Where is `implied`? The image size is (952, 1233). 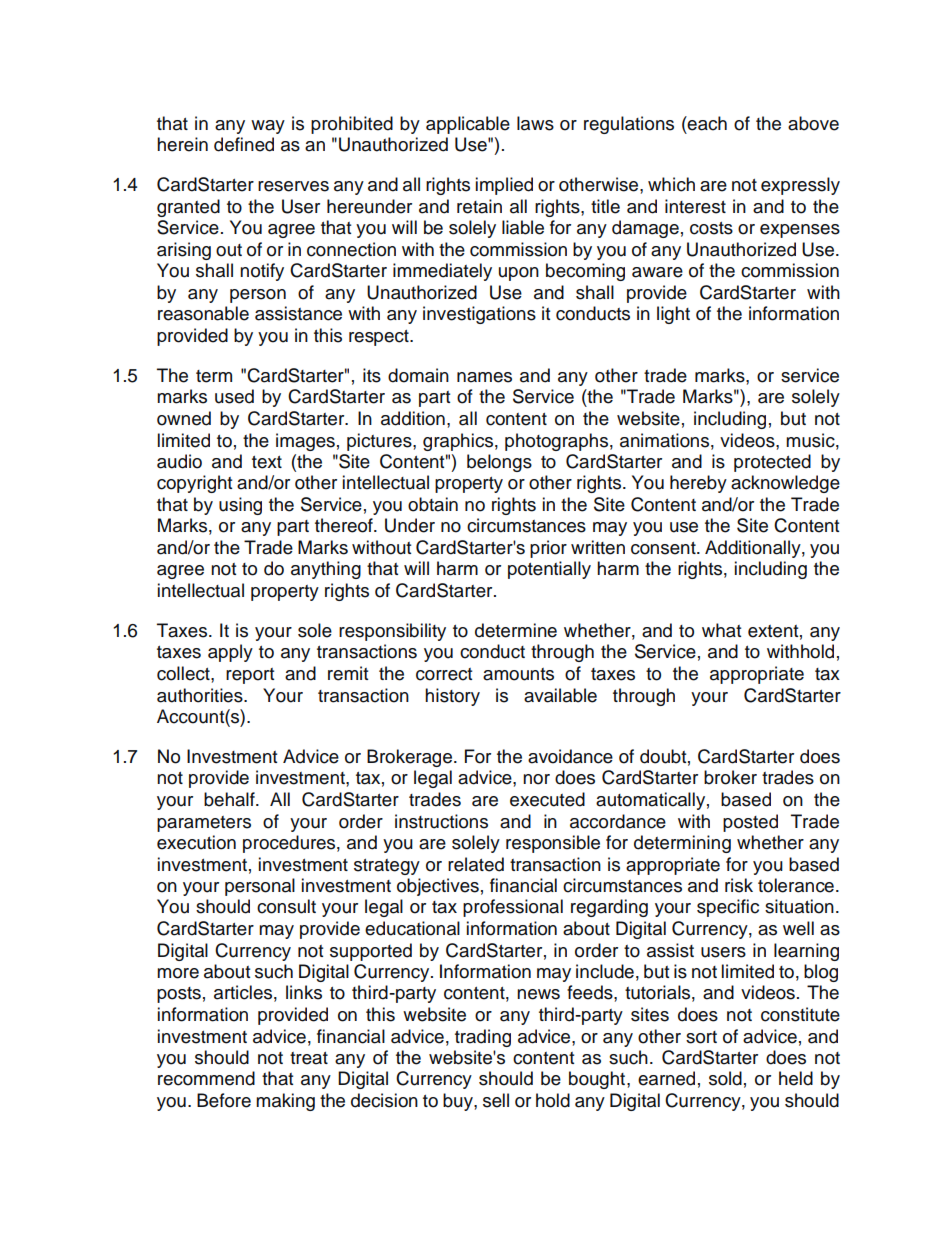 implied is located at coordinates (504, 186).
